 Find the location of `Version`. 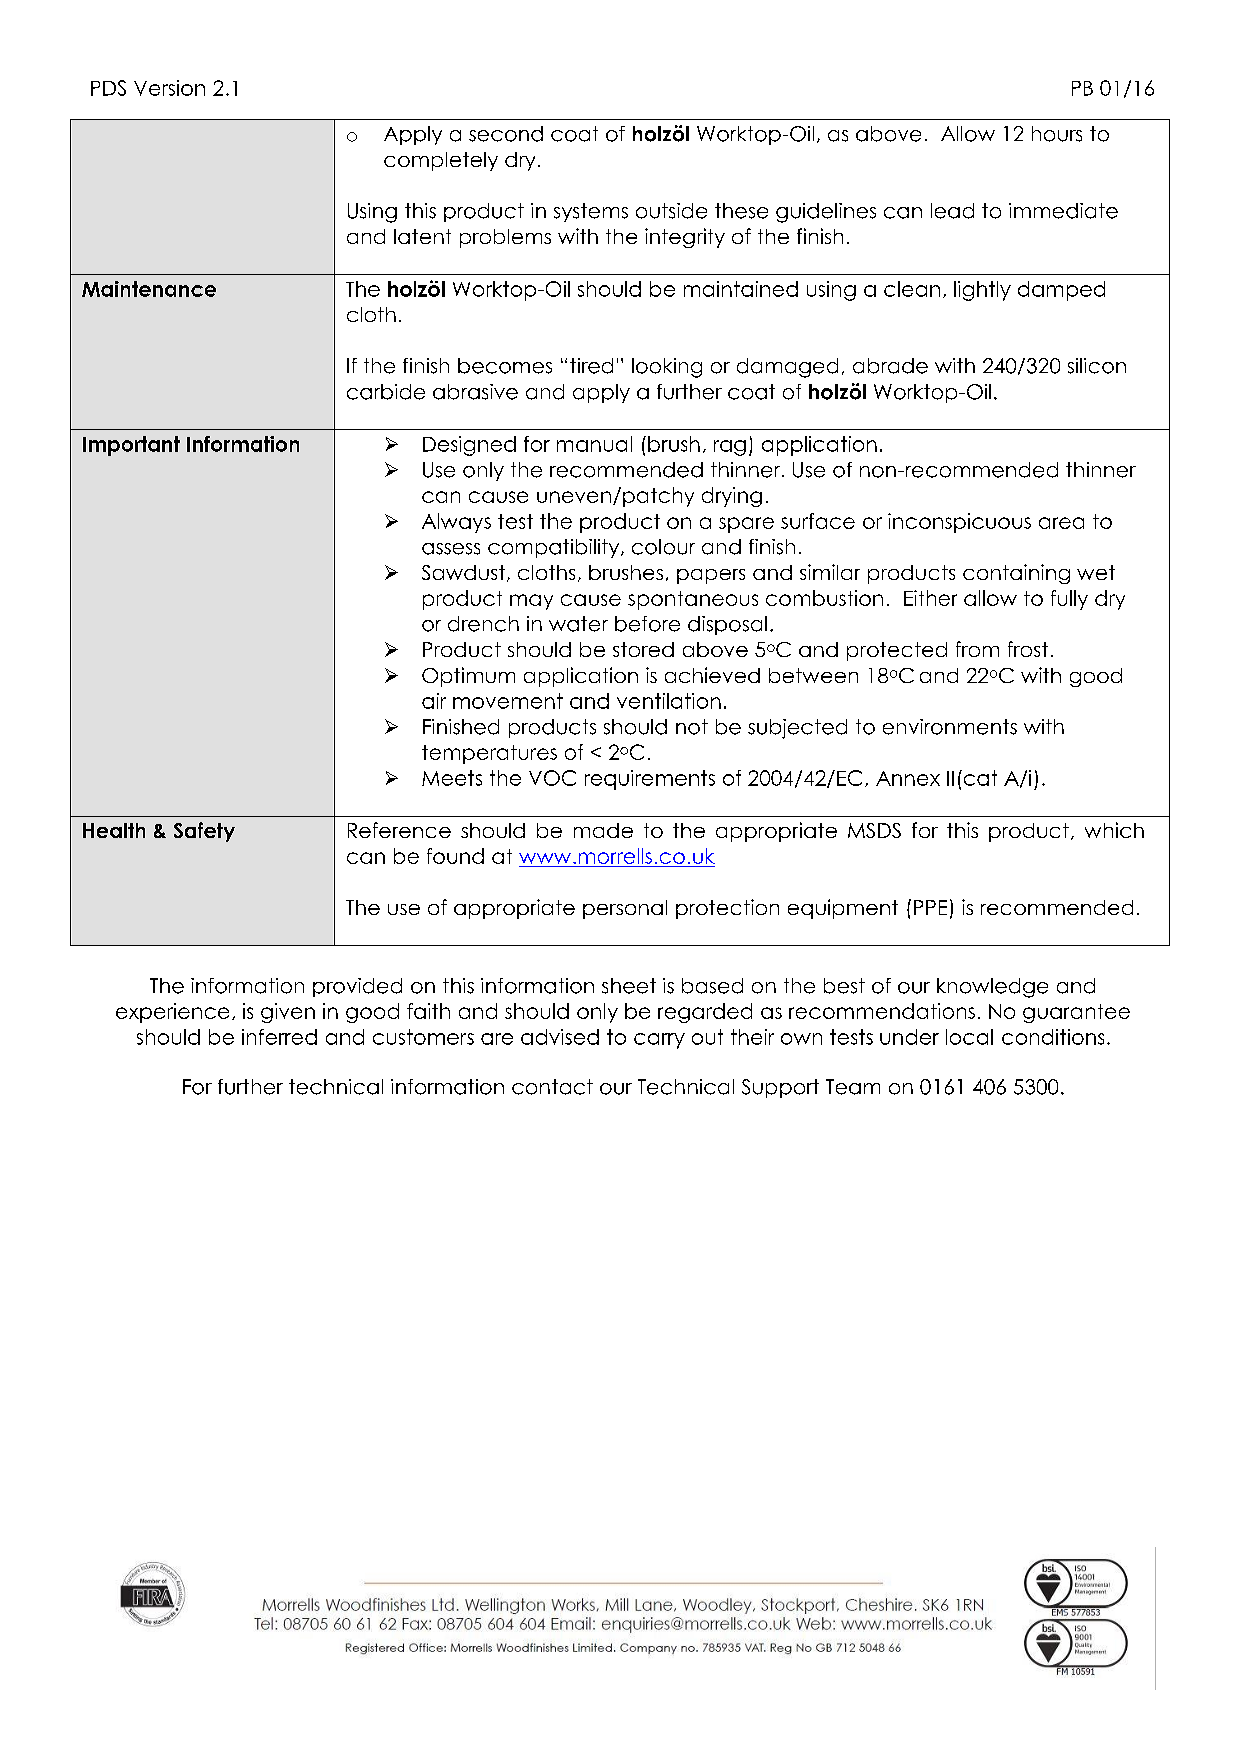

Version is located at coordinates (169, 88).
